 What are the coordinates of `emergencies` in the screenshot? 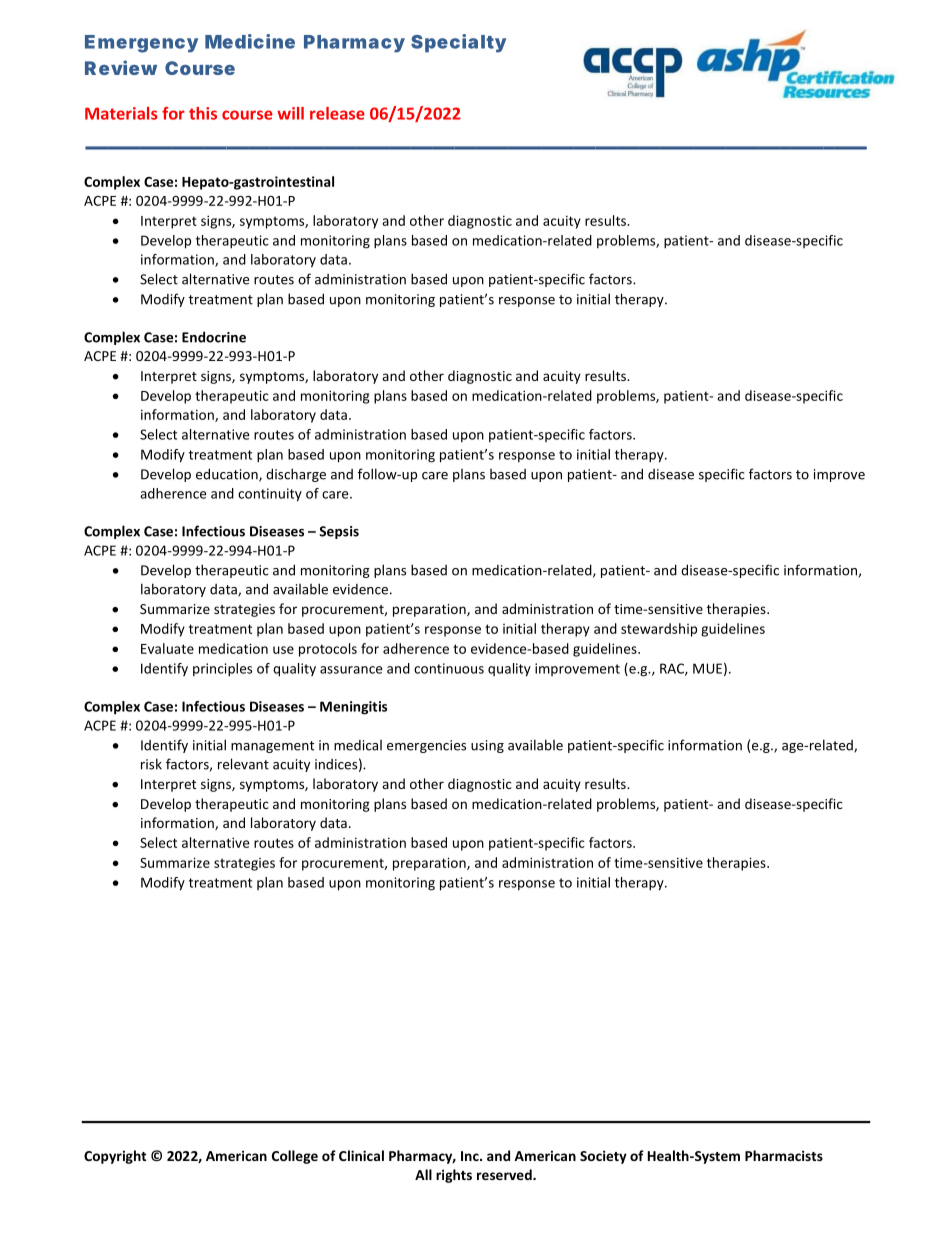 It's located at (426, 746).
